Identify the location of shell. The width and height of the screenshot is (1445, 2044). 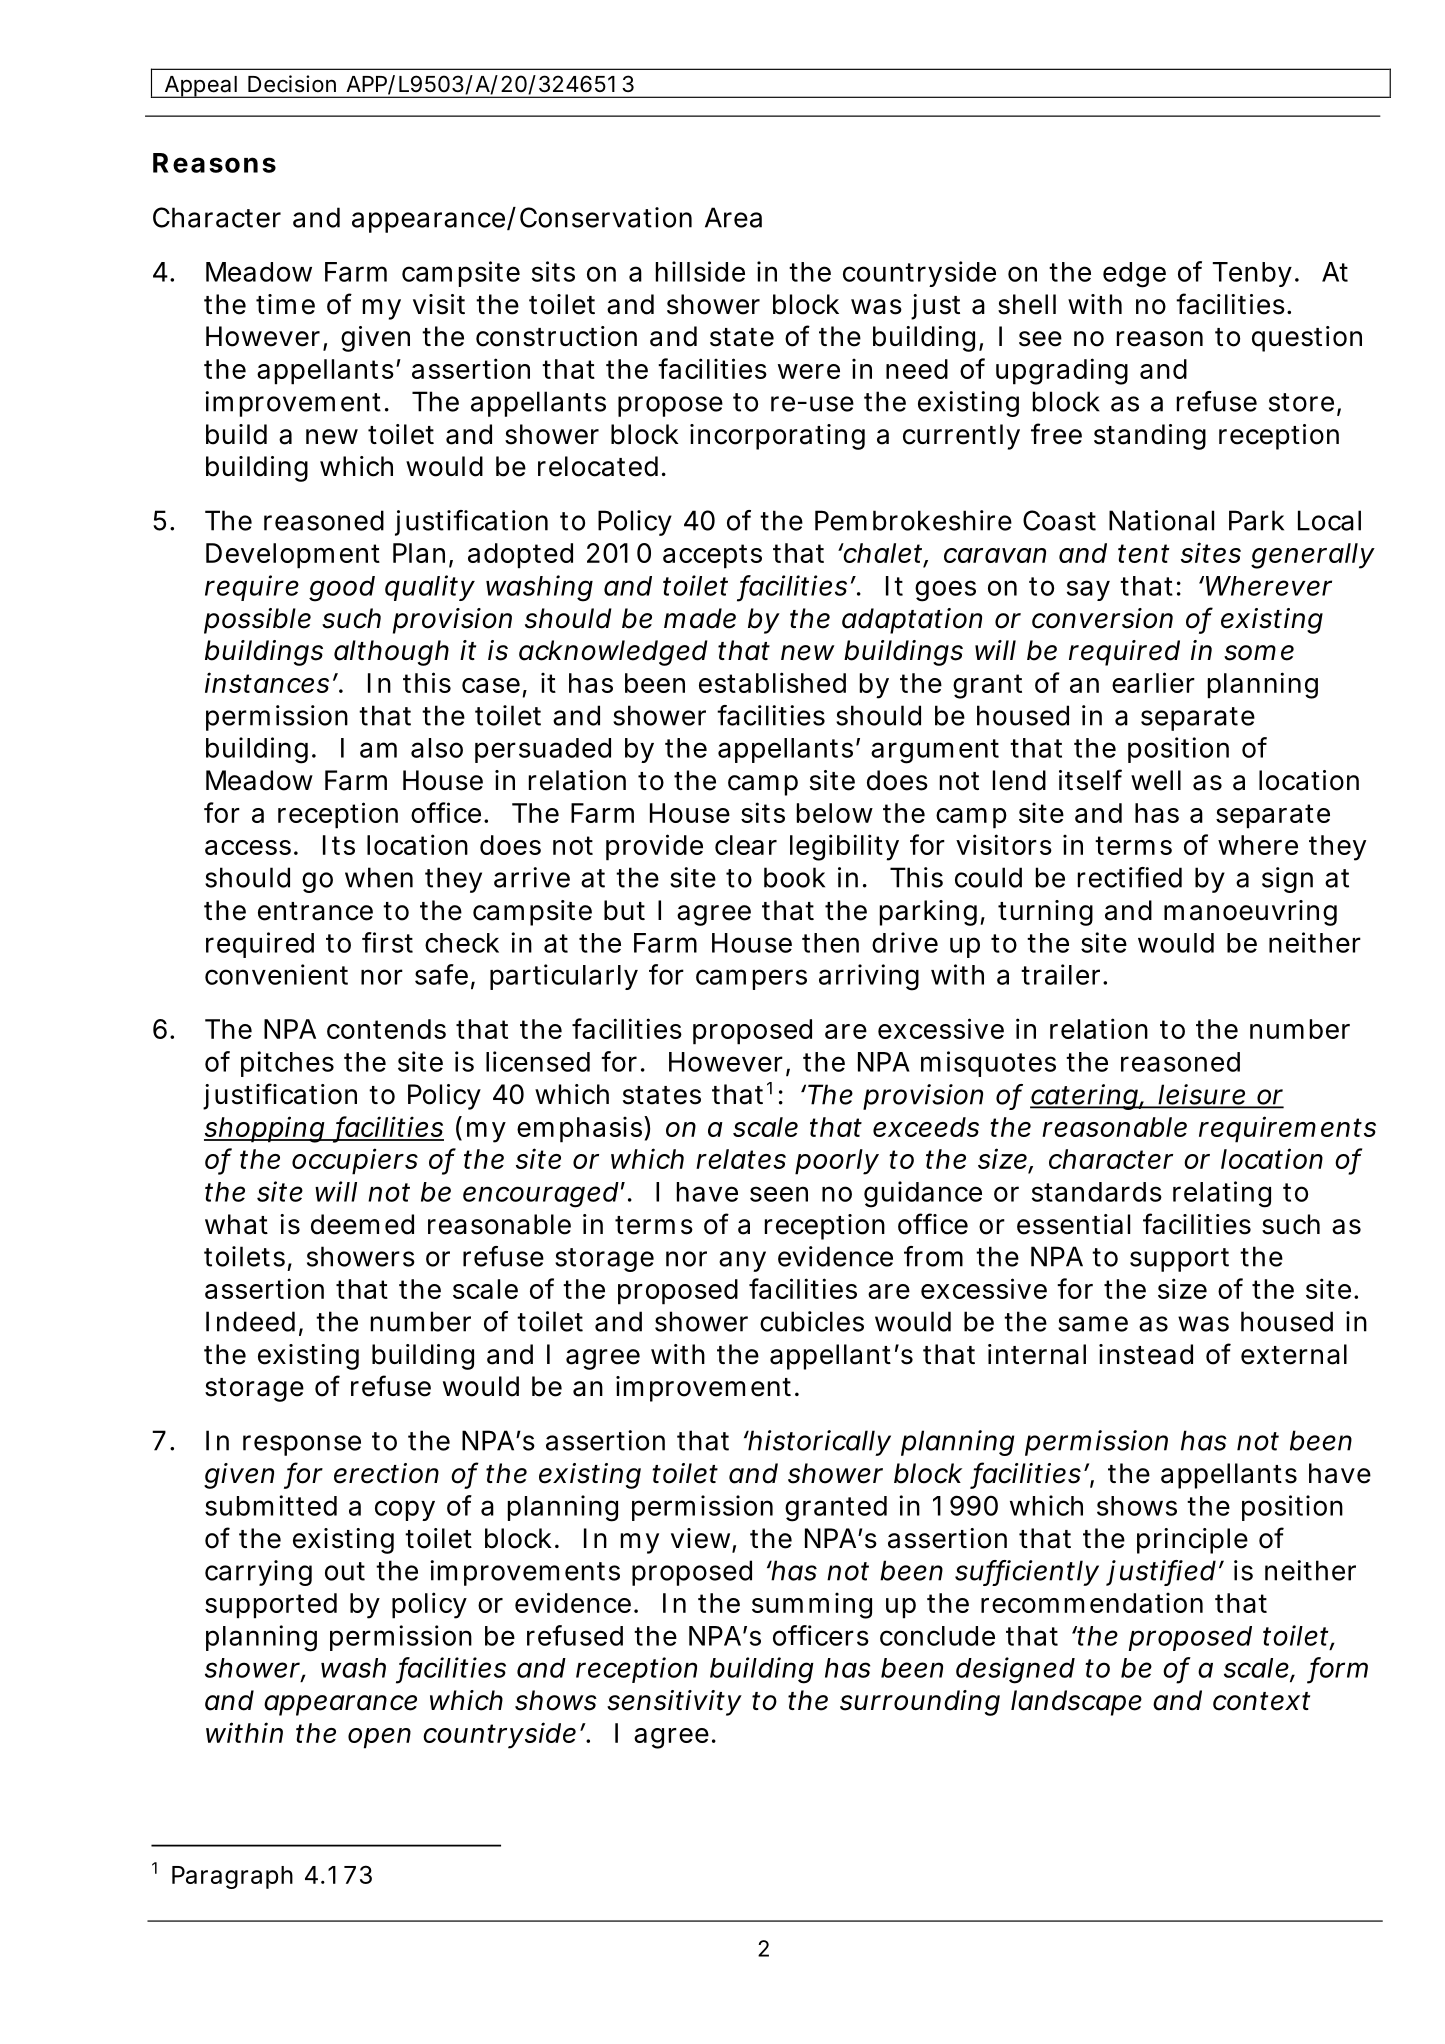
(1027, 304).
